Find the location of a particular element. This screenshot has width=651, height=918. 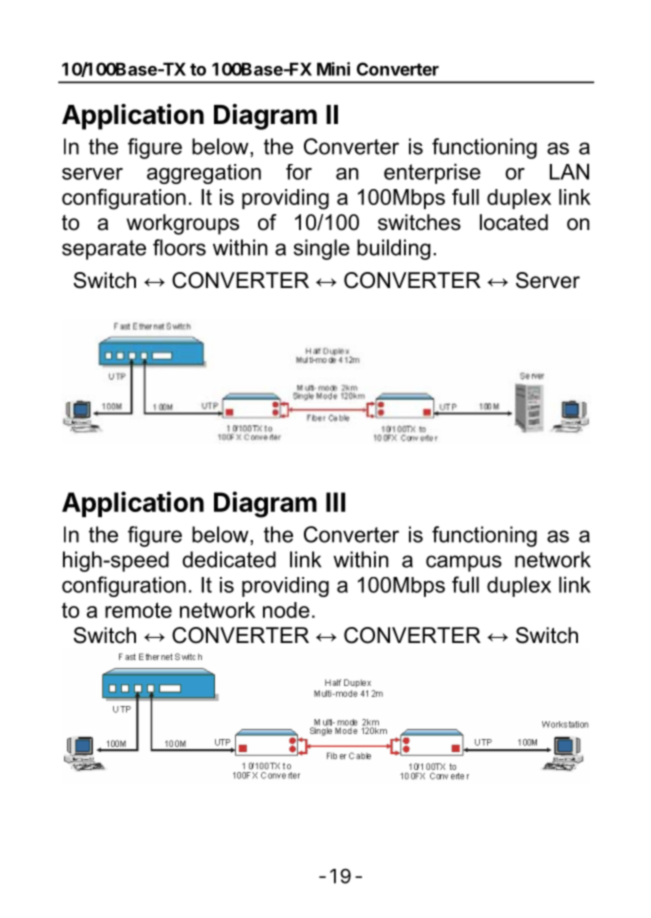

single is located at coordinates (322, 249).
